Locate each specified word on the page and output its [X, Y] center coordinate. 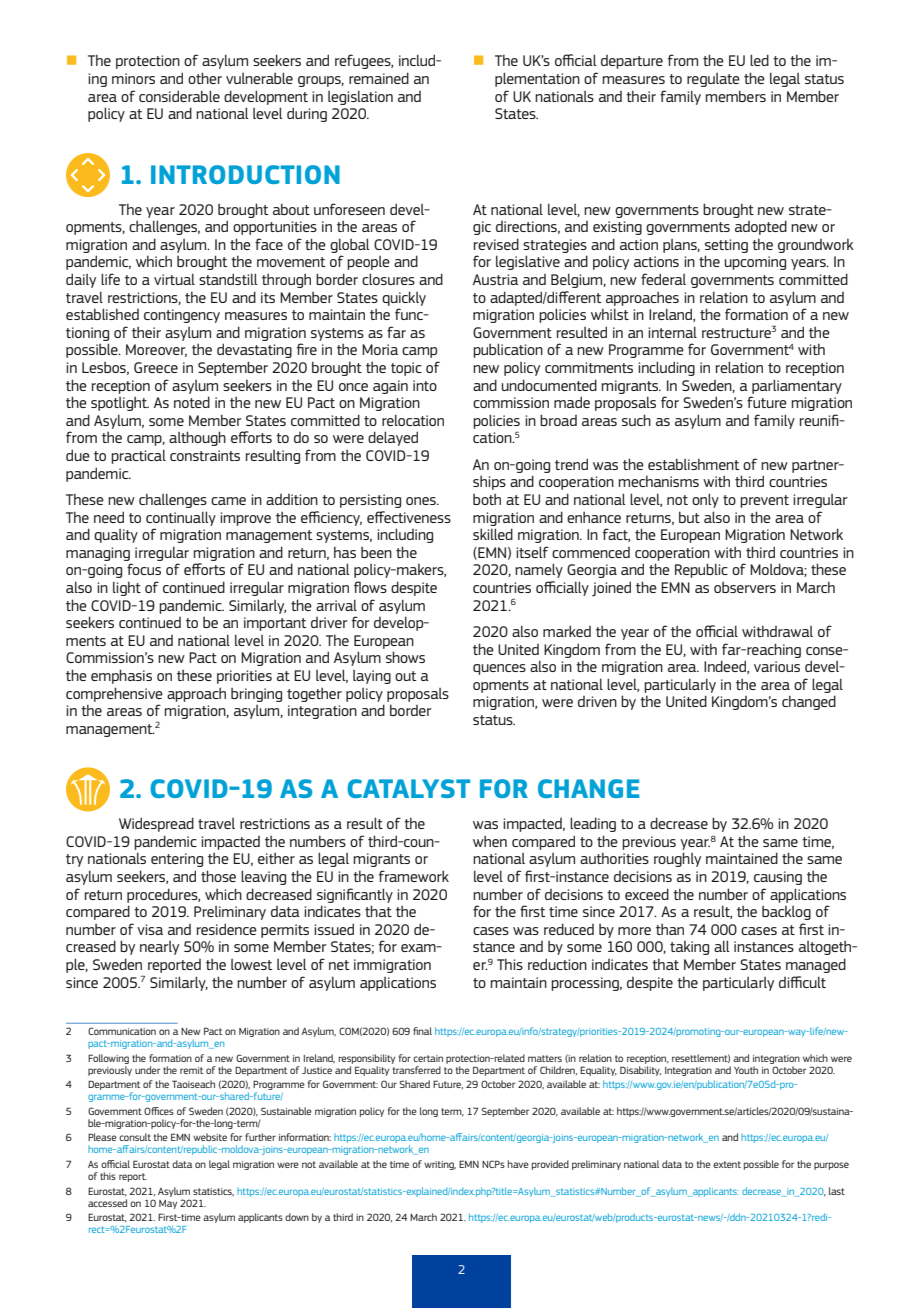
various [777, 666]
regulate [713, 80]
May [168, 1204]
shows [405, 657]
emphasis [121, 676]
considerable [179, 96]
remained [379, 78]
